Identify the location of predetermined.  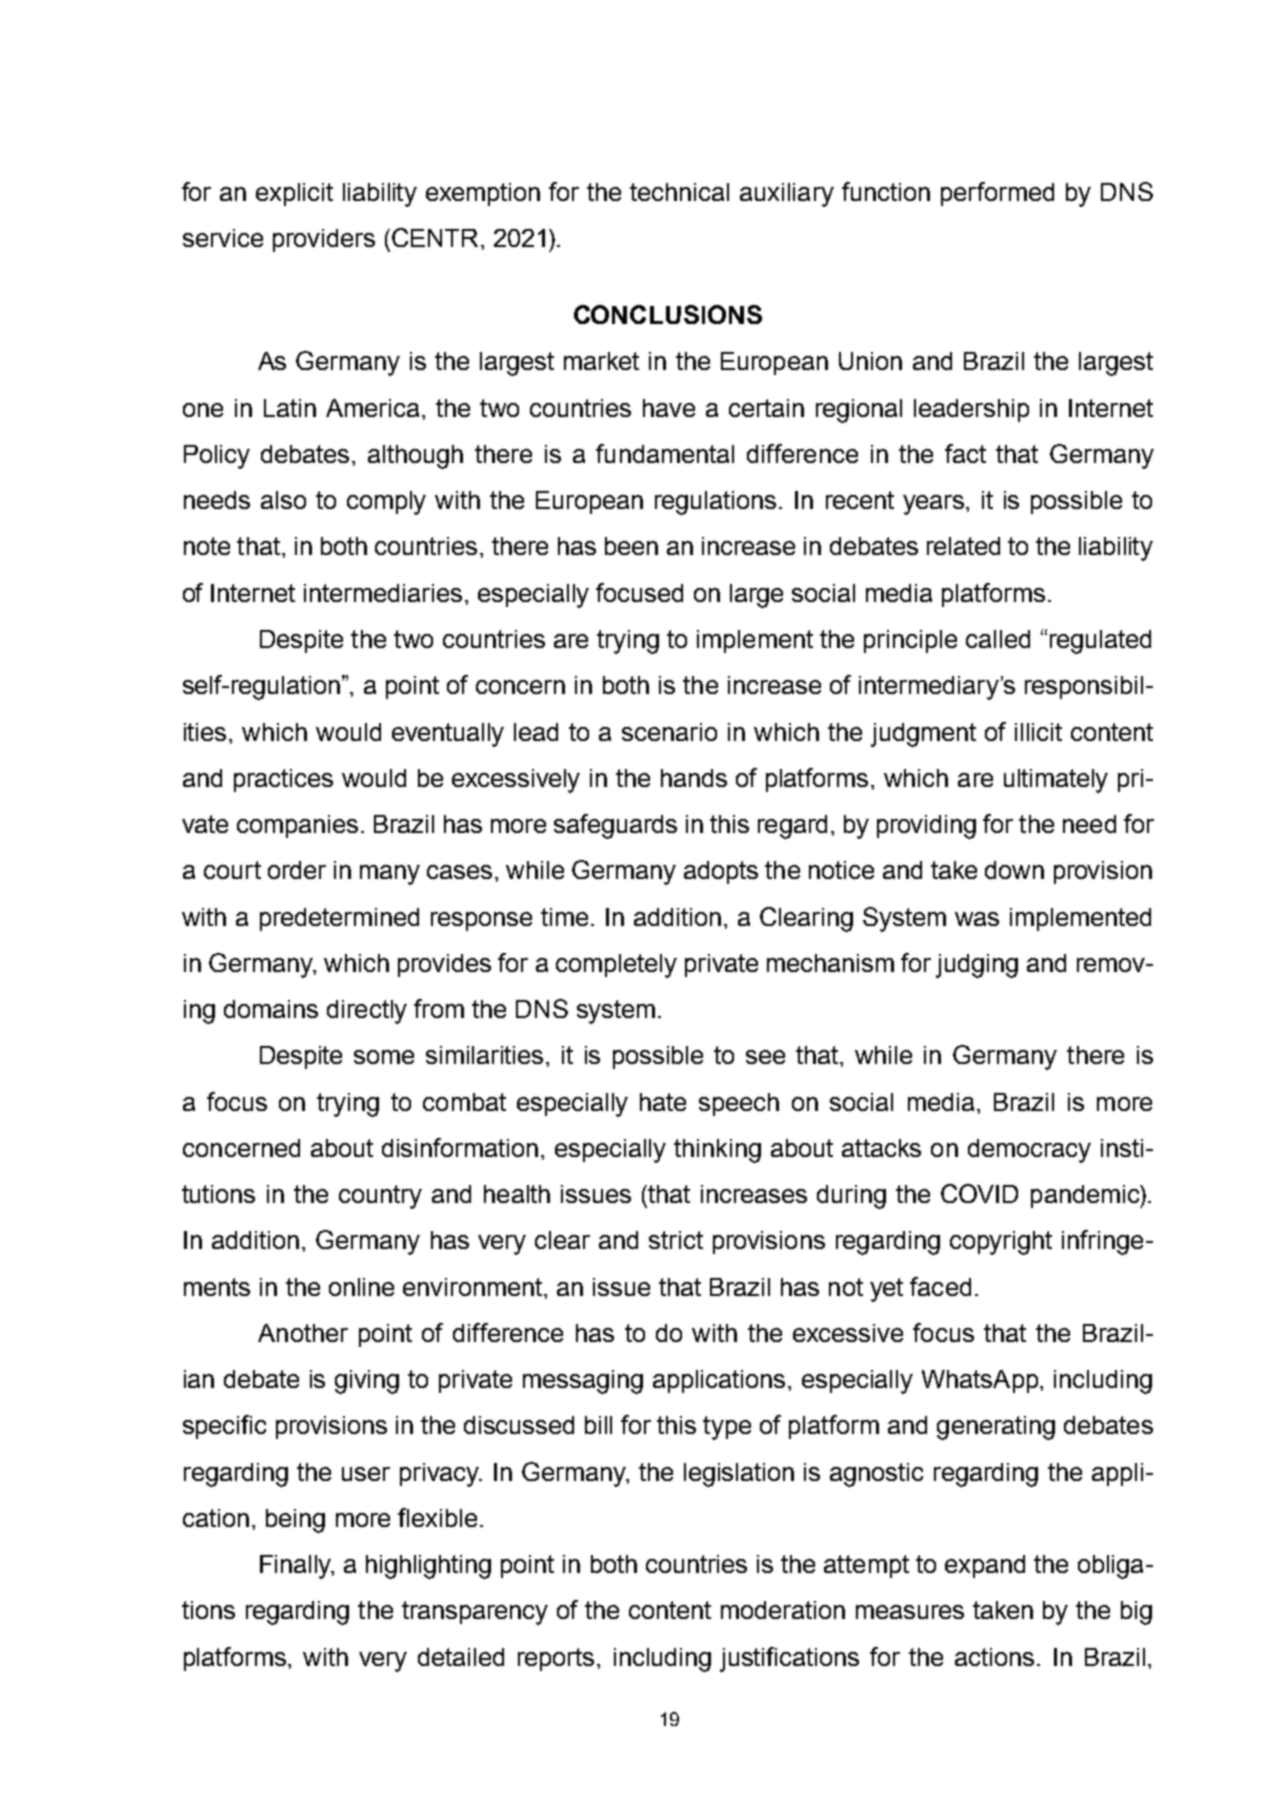
(339, 919).
